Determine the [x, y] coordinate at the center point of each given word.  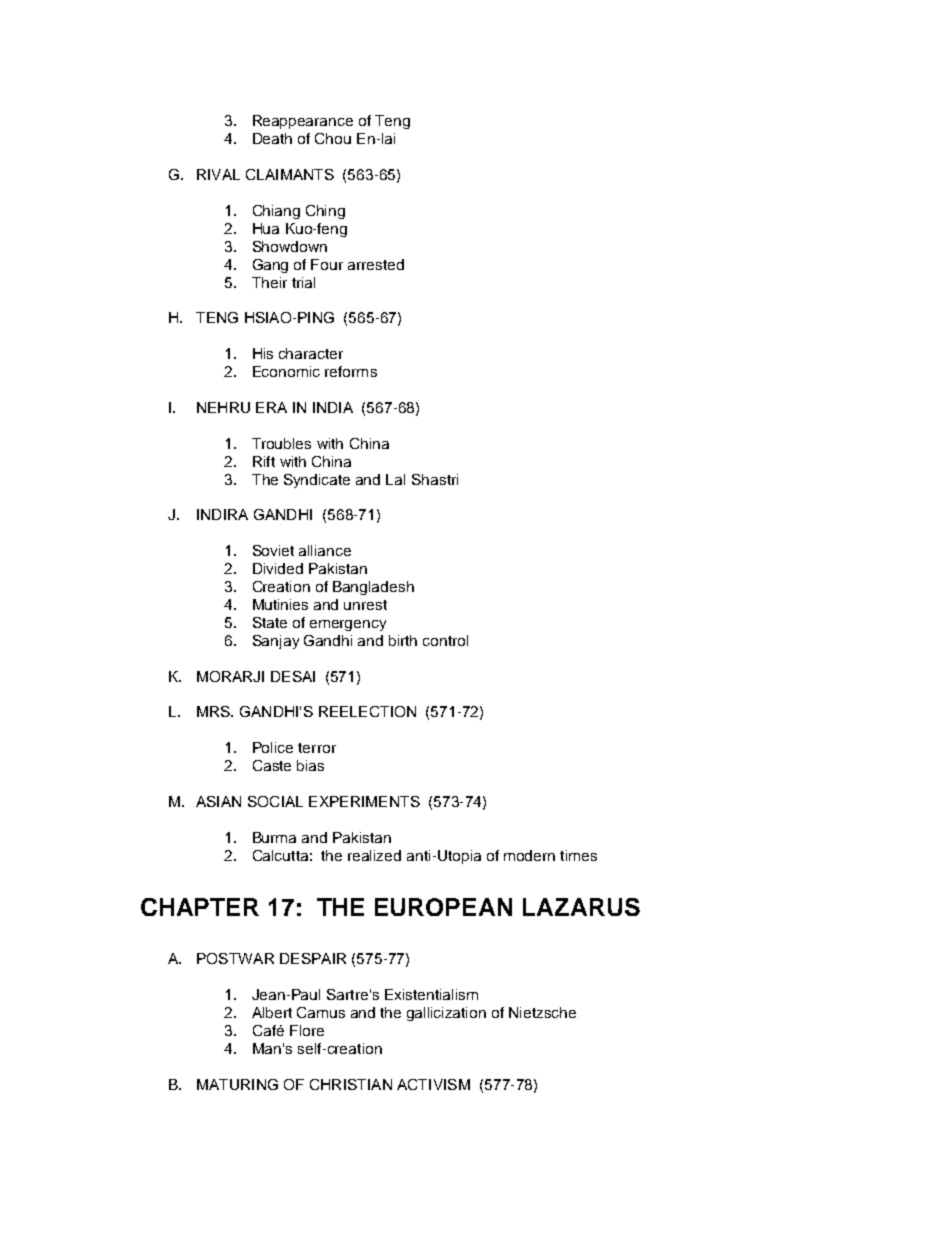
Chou [333, 138]
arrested [376, 264]
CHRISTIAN [351, 1084]
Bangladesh [373, 588]
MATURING [237, 1084]
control [445, 640]
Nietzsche [542, 1012]
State [270, 622]
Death [272, 138]
